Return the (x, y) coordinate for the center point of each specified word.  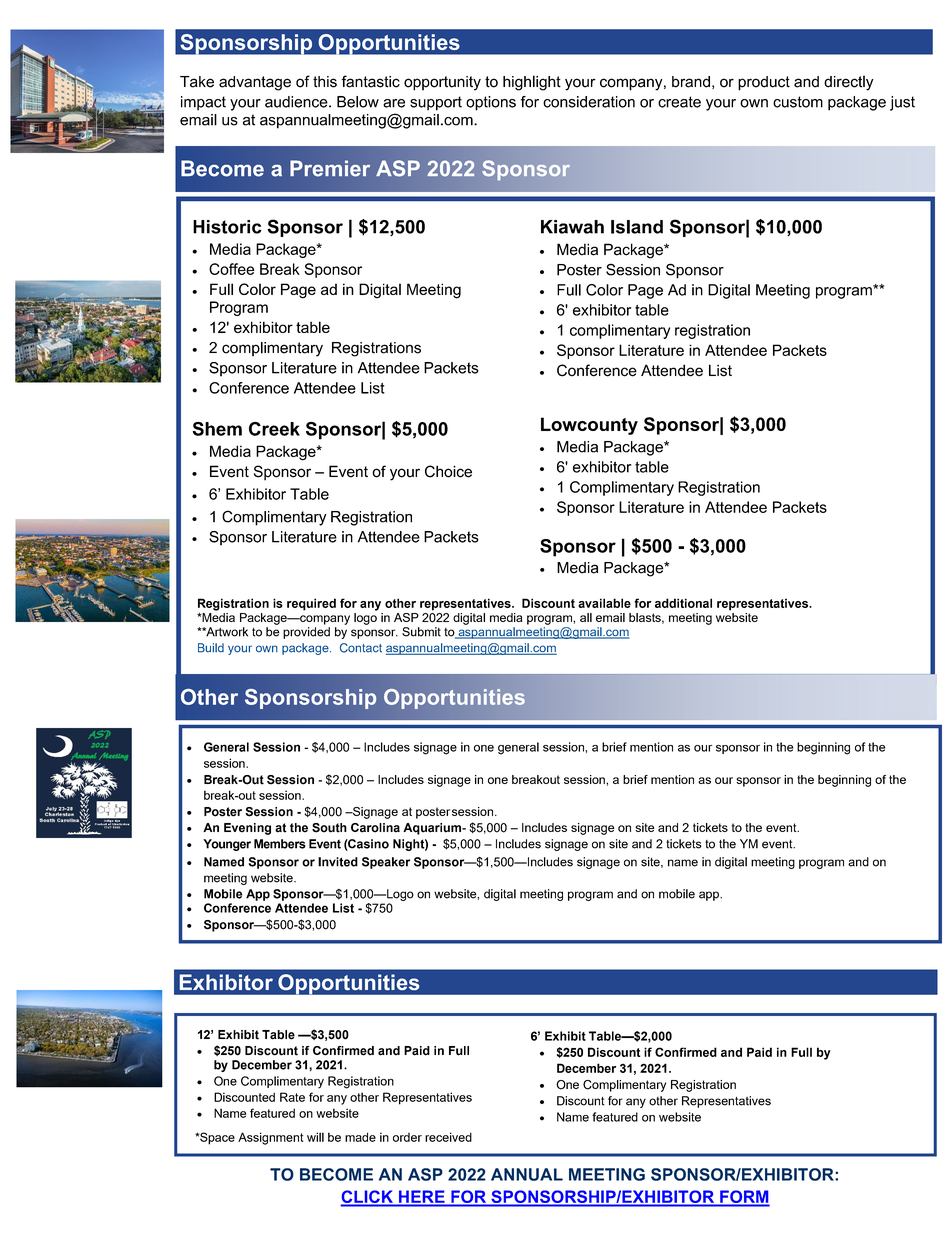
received (448, 1137)
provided (306, 633)
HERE (422, 1197)
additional (683, 603)
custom (798, 102)
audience (297, 102)
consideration (589, 102)
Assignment (271, 1138)
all (586, 617)
